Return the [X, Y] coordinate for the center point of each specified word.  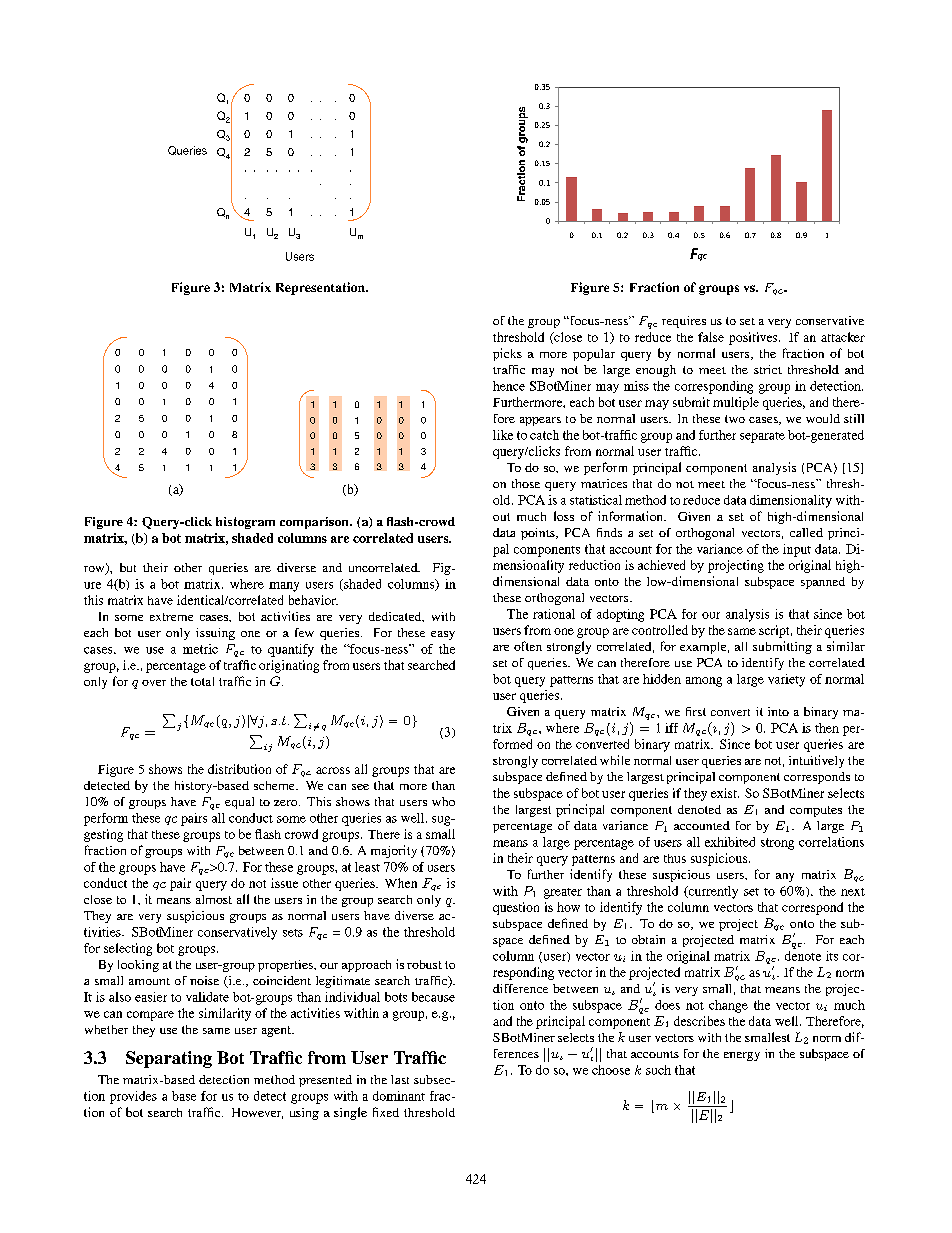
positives [754, 338]
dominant [399, 1096]
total [202, 681]
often [528, 646]
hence [509, 386]
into [778, 711]
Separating [169, 1059]
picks [507, 354]
